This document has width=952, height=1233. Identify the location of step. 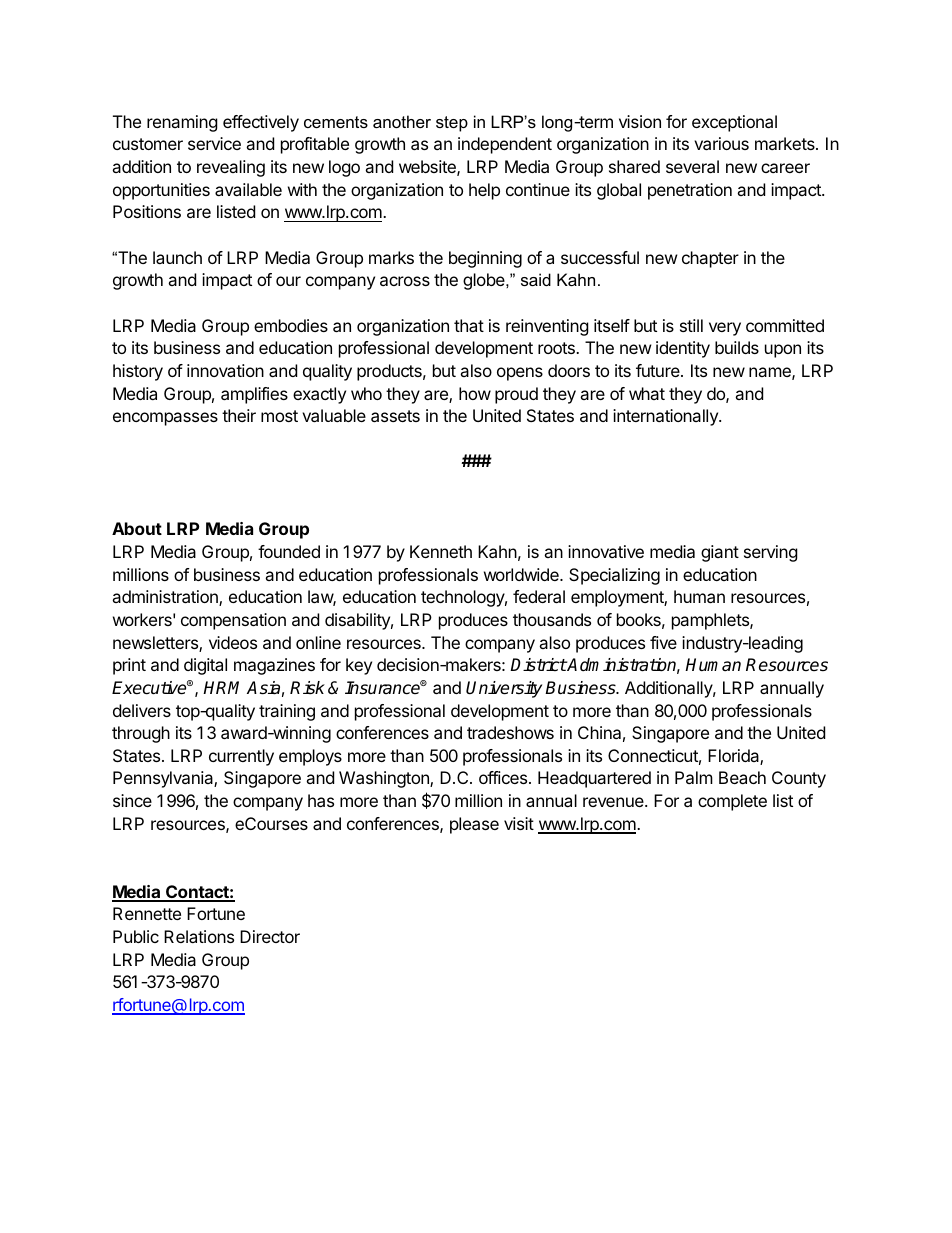
(452, 124).
